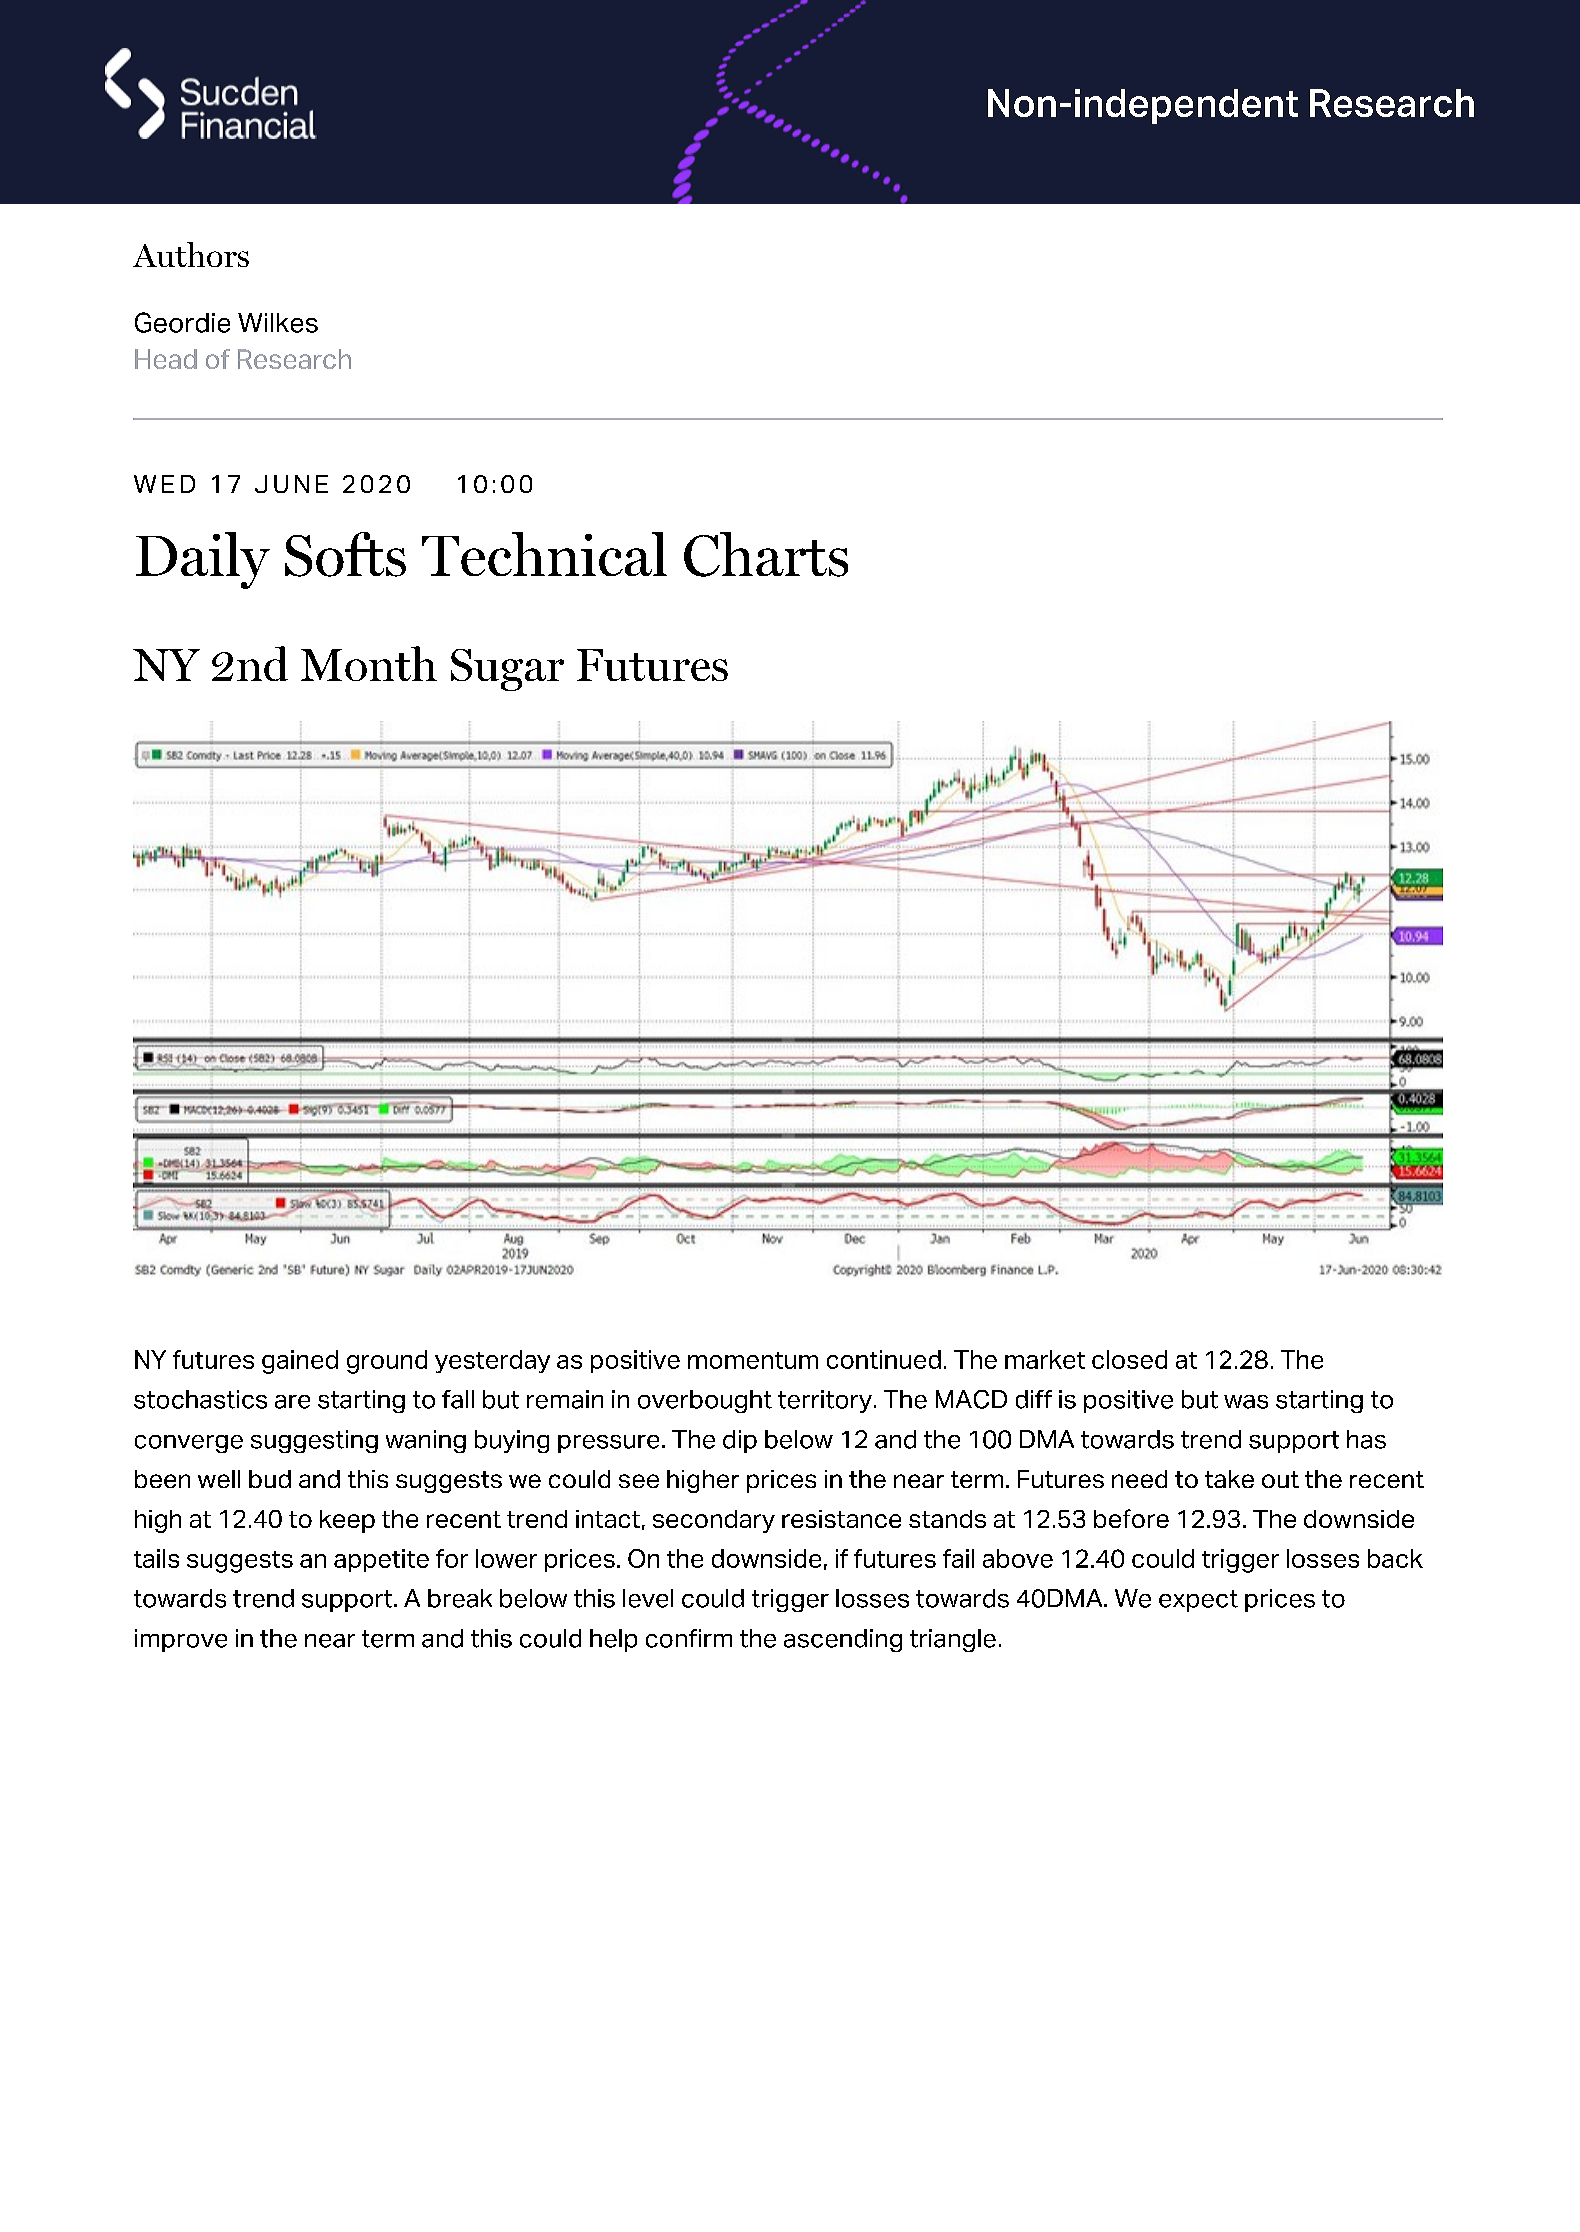 The height and width of the document is (2232, 1580). What do you see at coordinates (843, 1640) in the document?
I see `ascending` at bounding box center [843, 1640].
